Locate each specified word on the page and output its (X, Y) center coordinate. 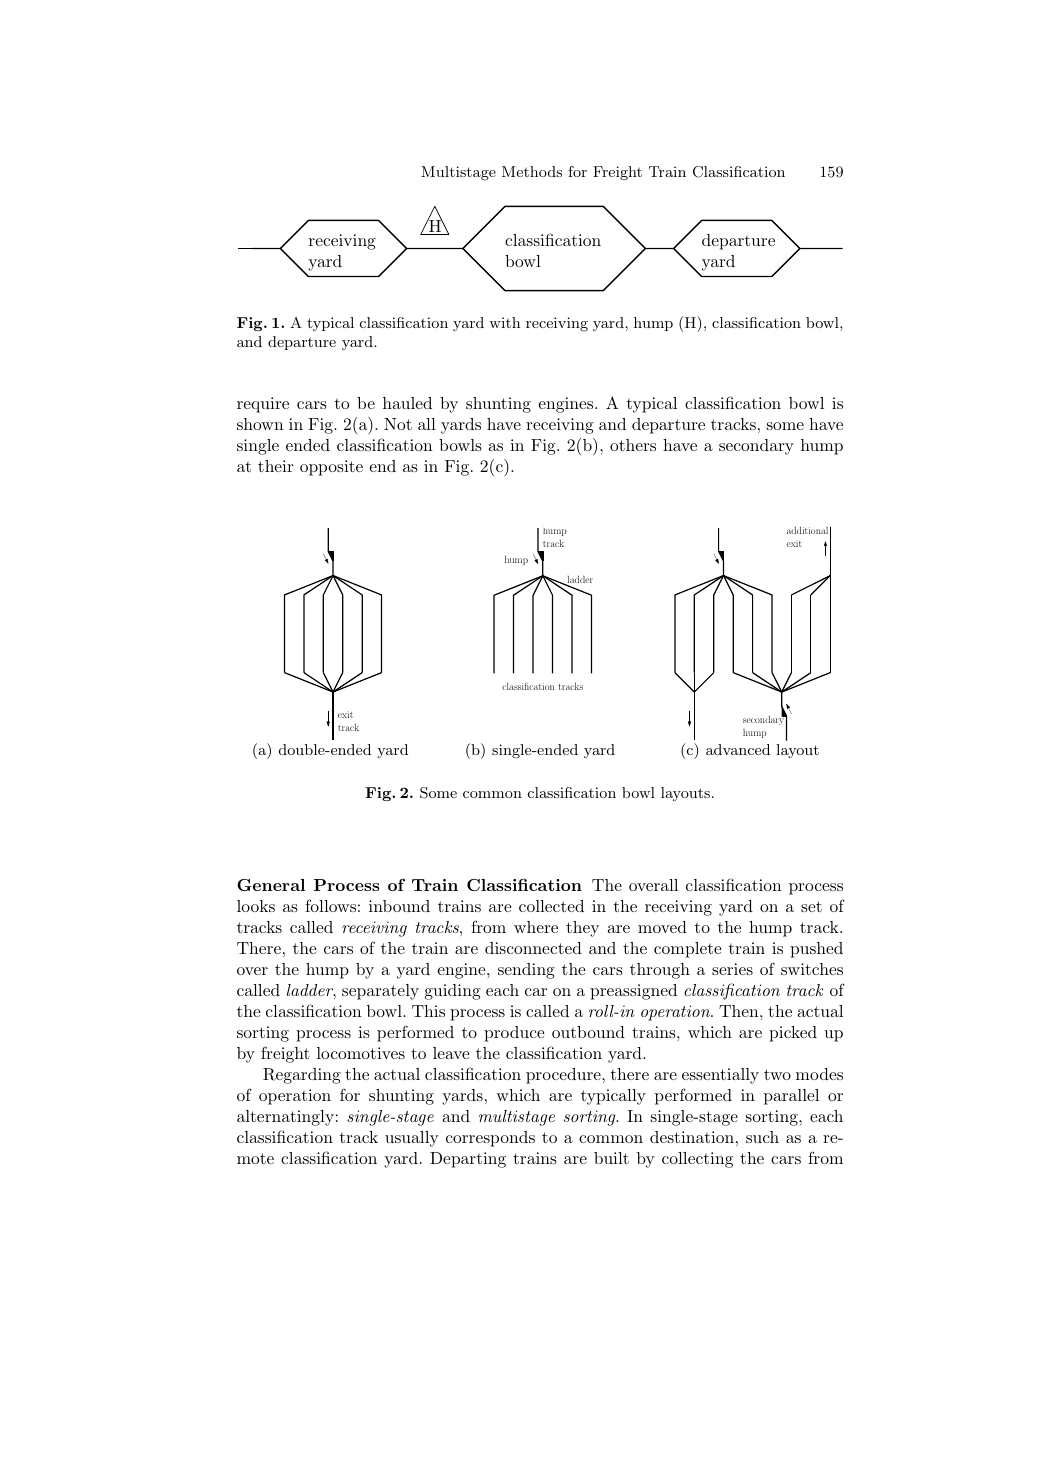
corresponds (490, 1139)
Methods (532, 171)
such (762, 1137)
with (504, 322)
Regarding (302, 1076)
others (633, 445)
